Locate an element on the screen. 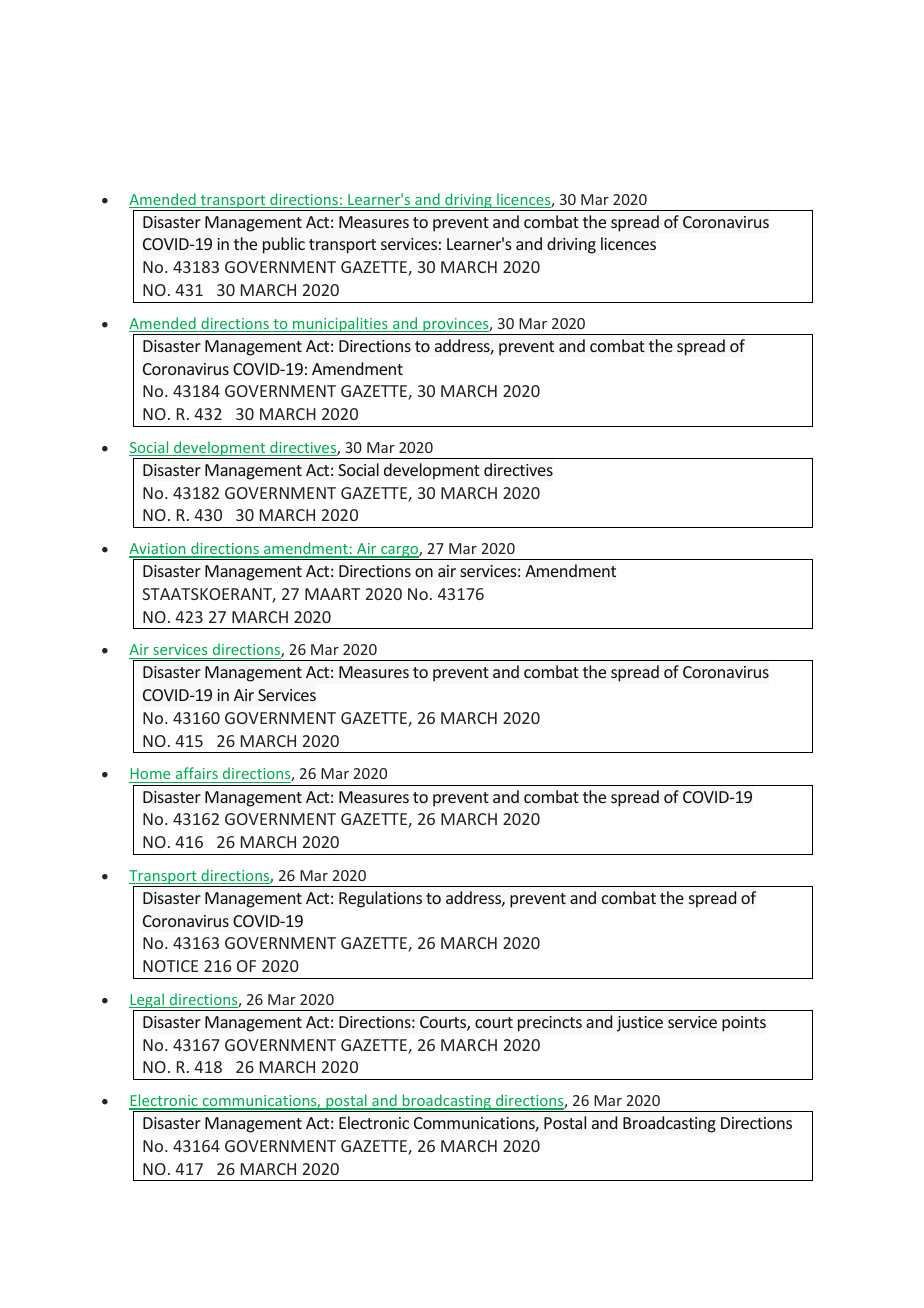 Image resolution: width=924 pixels, height=1308 pixels. precincts is located at coordinates (550, 1024).
